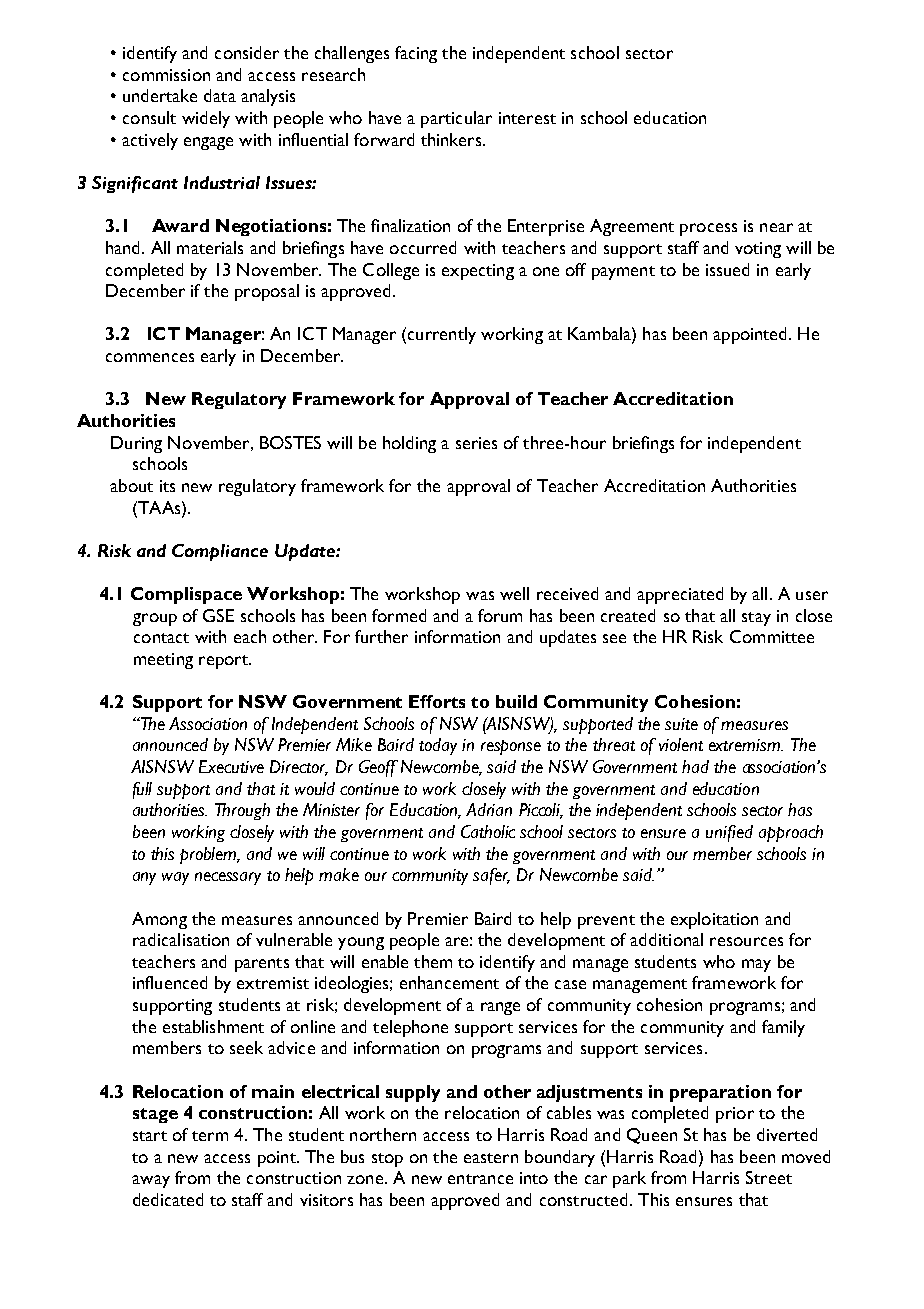 The height and width of the screenshot is (1309, 924). I want to click on process, so click(708, 229).
